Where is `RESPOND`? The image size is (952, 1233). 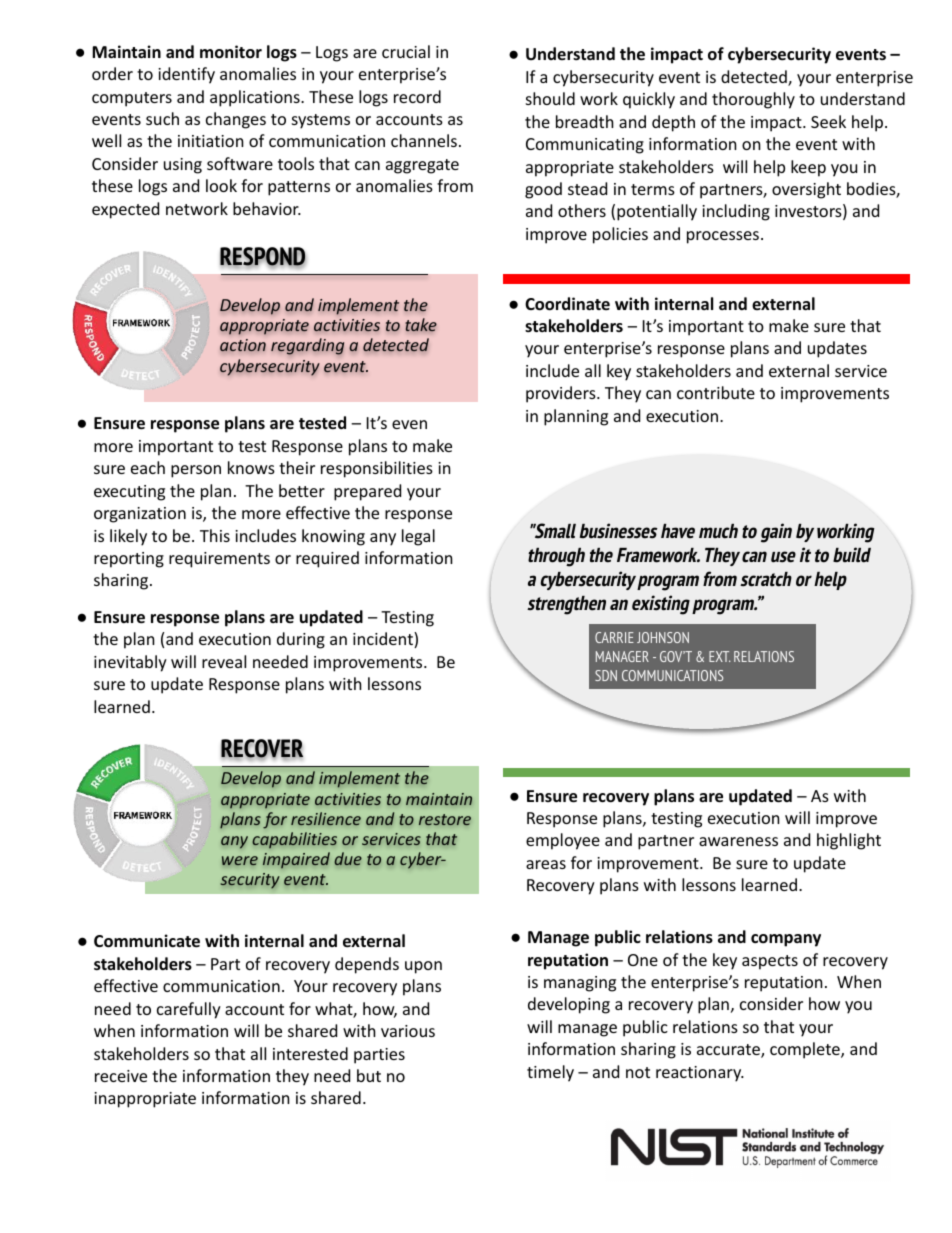
RESPOND is located at coordinates (263, 258).
